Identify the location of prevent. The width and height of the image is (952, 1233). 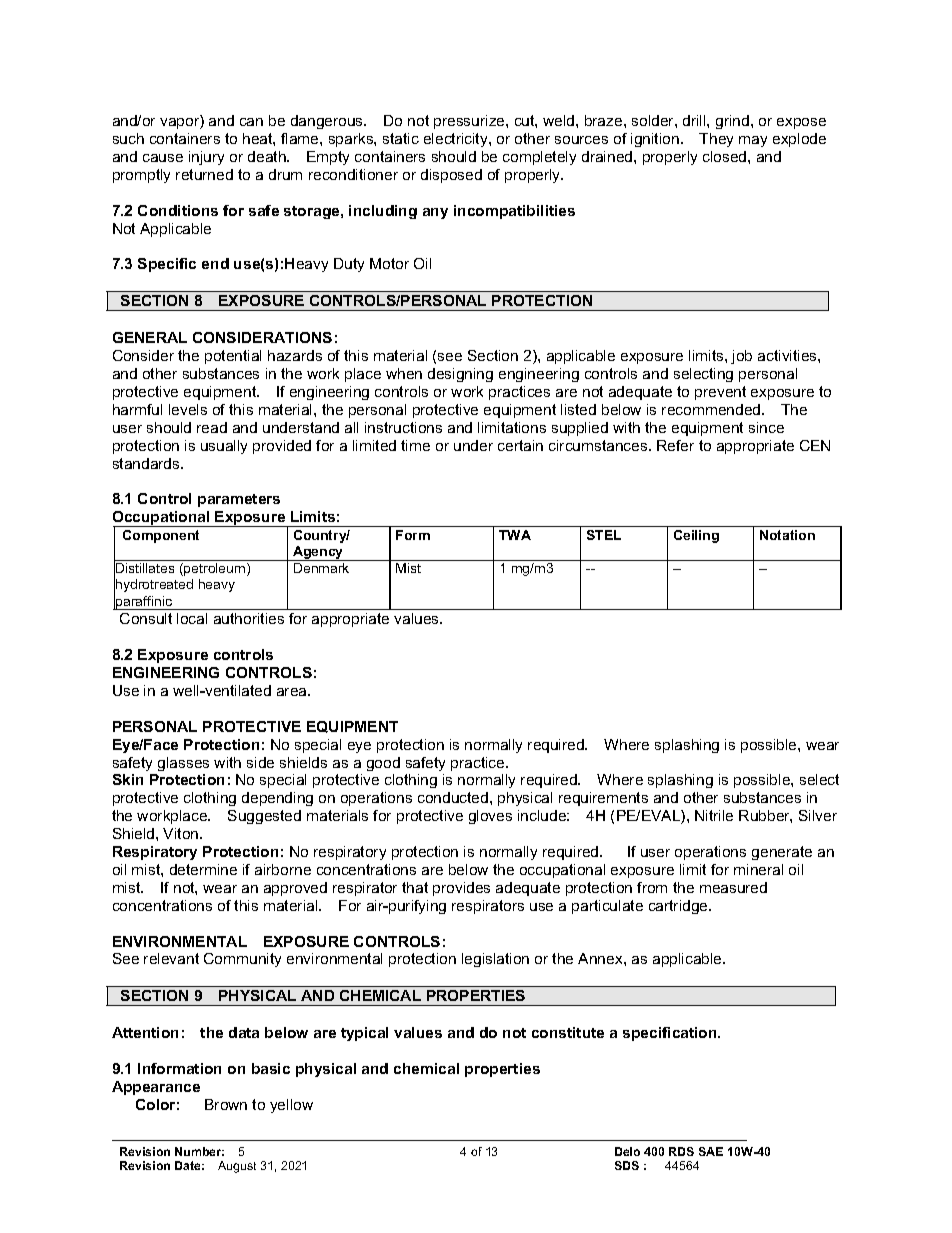
(720, 393).
